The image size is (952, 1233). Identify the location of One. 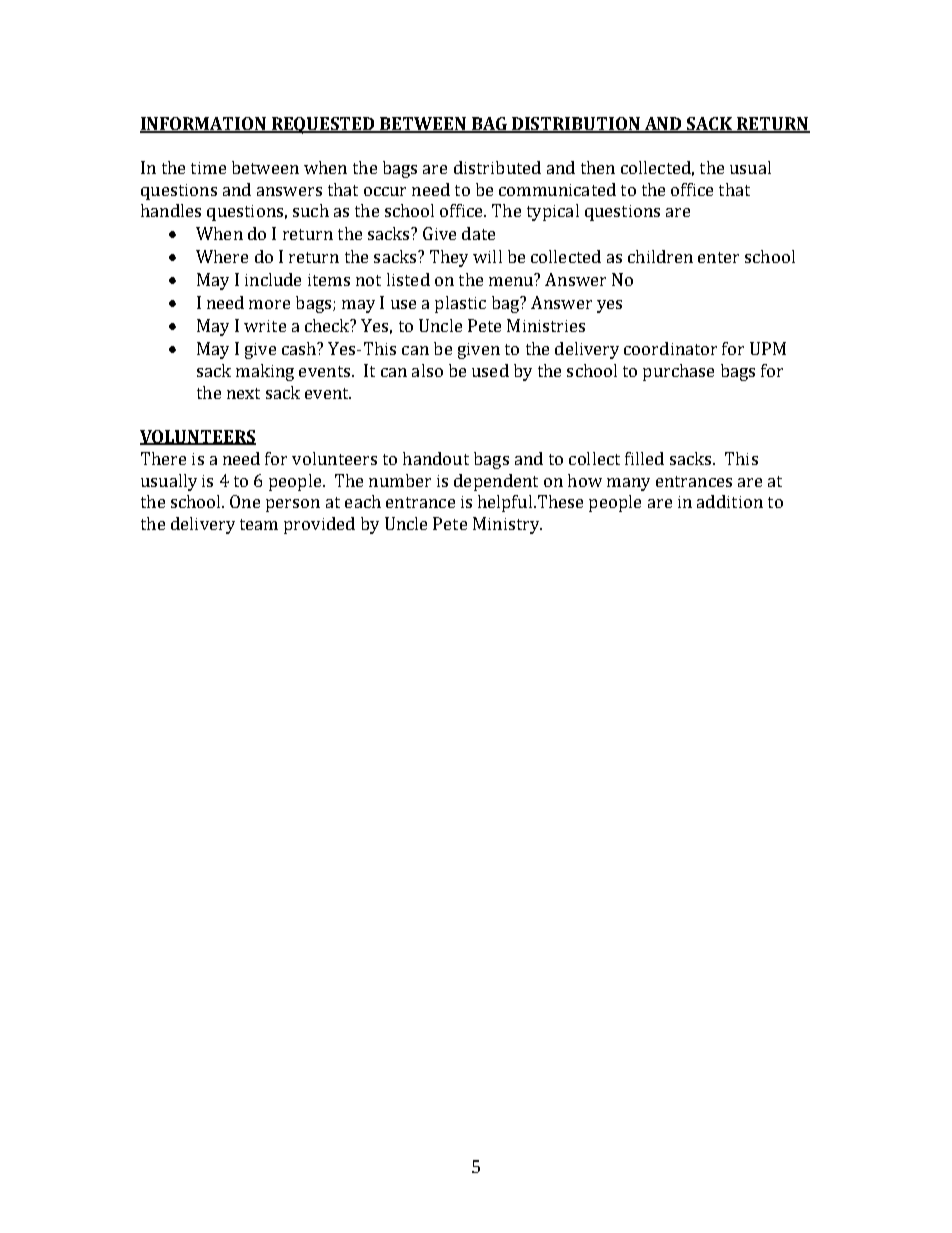
(245, 501).
